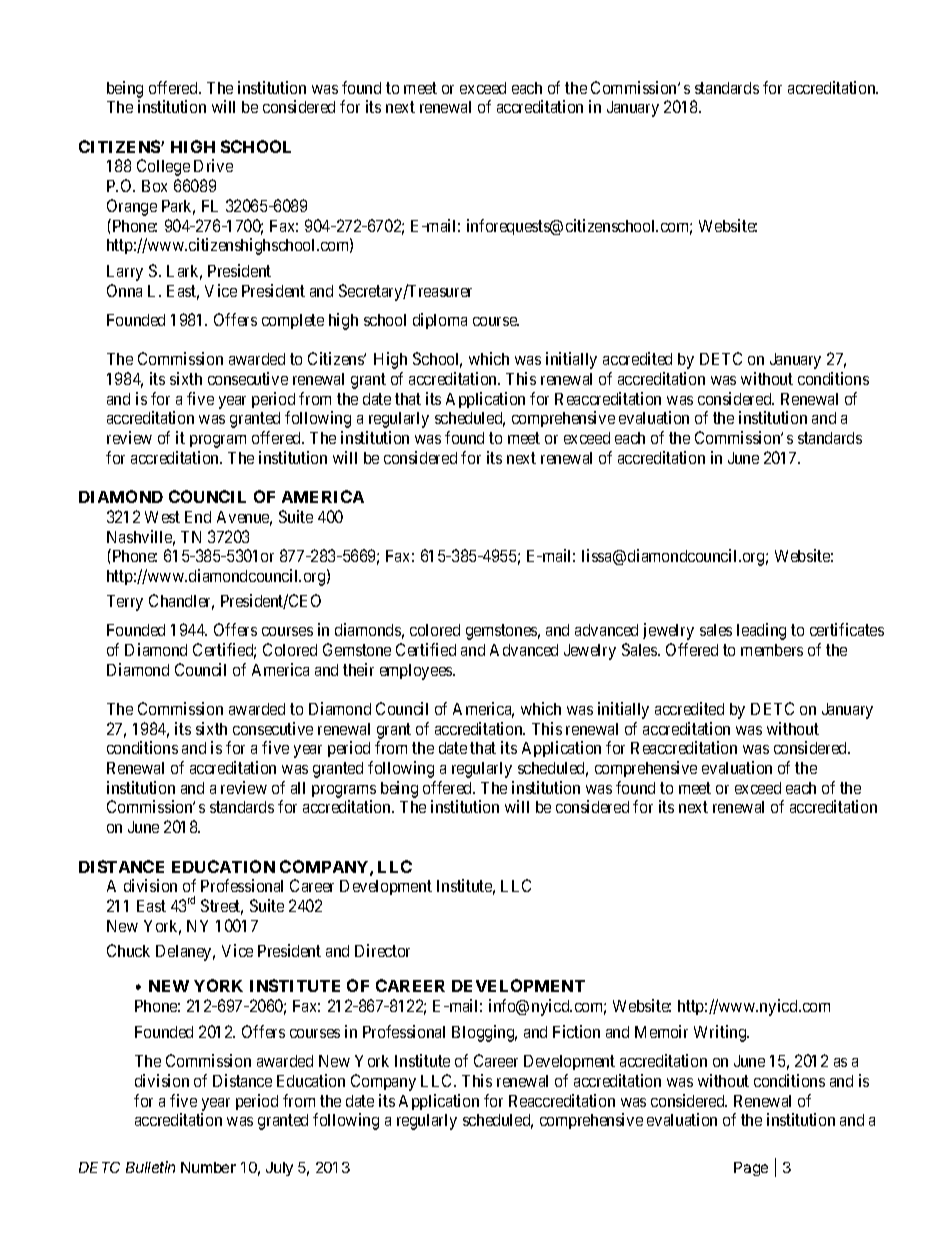  Describe the element at coordinates (154, 186) in the screenshot. I see `Box` at that location.
